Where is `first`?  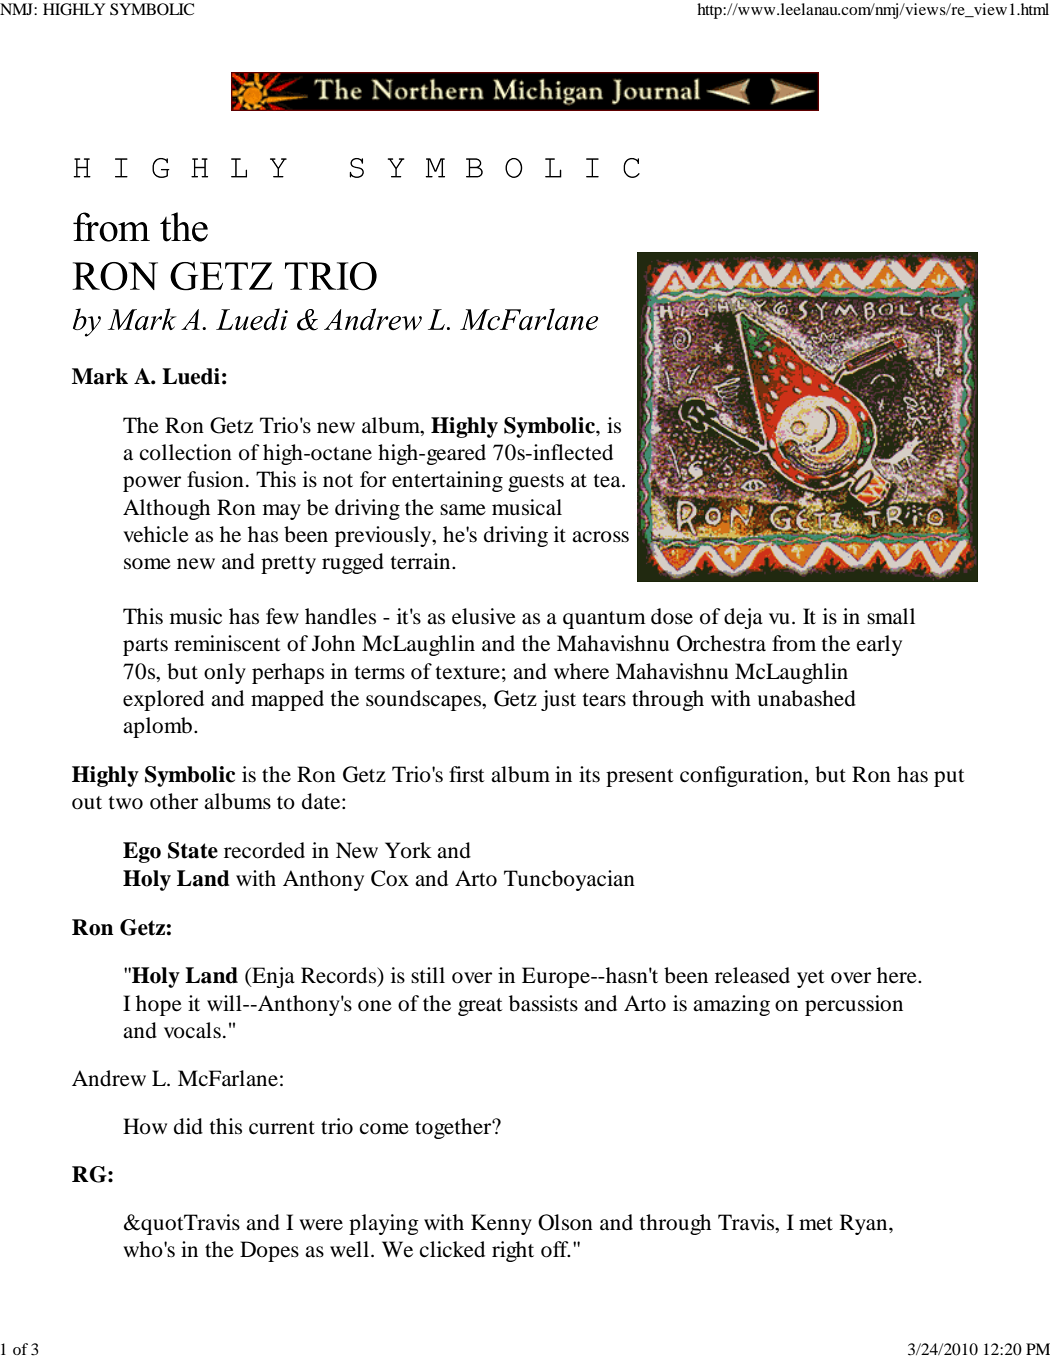 first is located at coordinates (467, 774).
